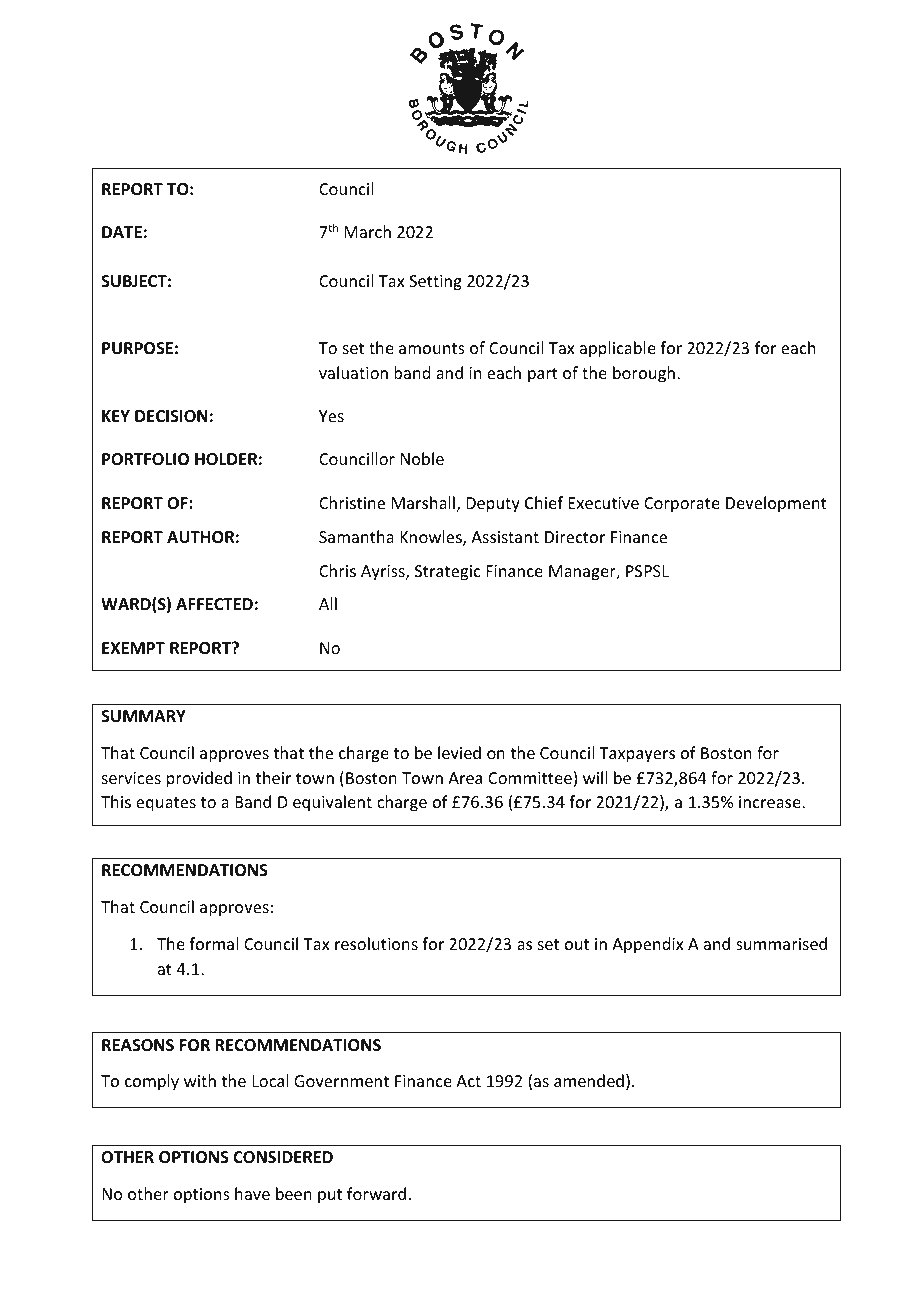  What do you see at coordinates (435, 283) in the page?
I see `Setting` at bounding box center [435, 283].
